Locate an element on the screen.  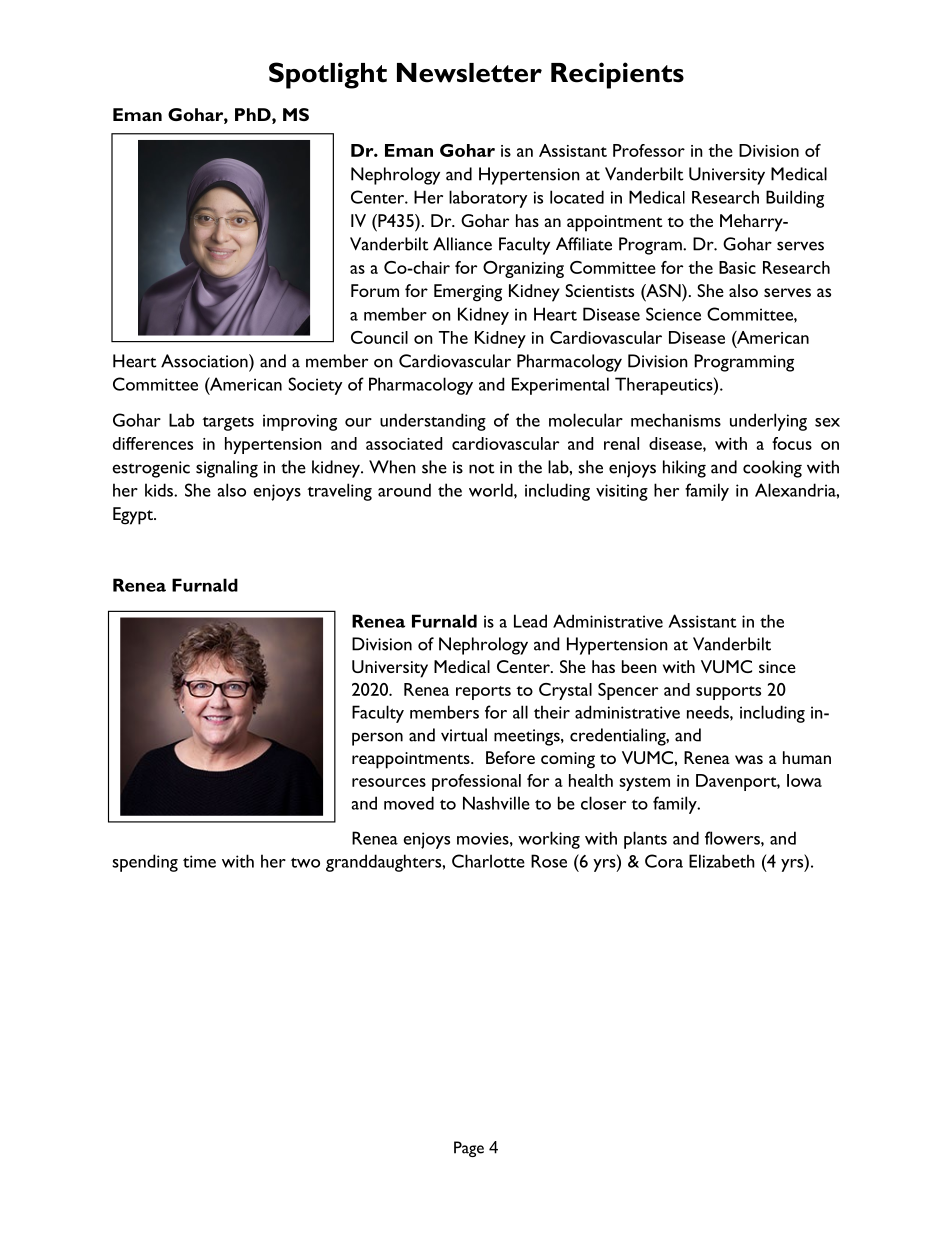
Professor is located at coordinates (649, 150).
